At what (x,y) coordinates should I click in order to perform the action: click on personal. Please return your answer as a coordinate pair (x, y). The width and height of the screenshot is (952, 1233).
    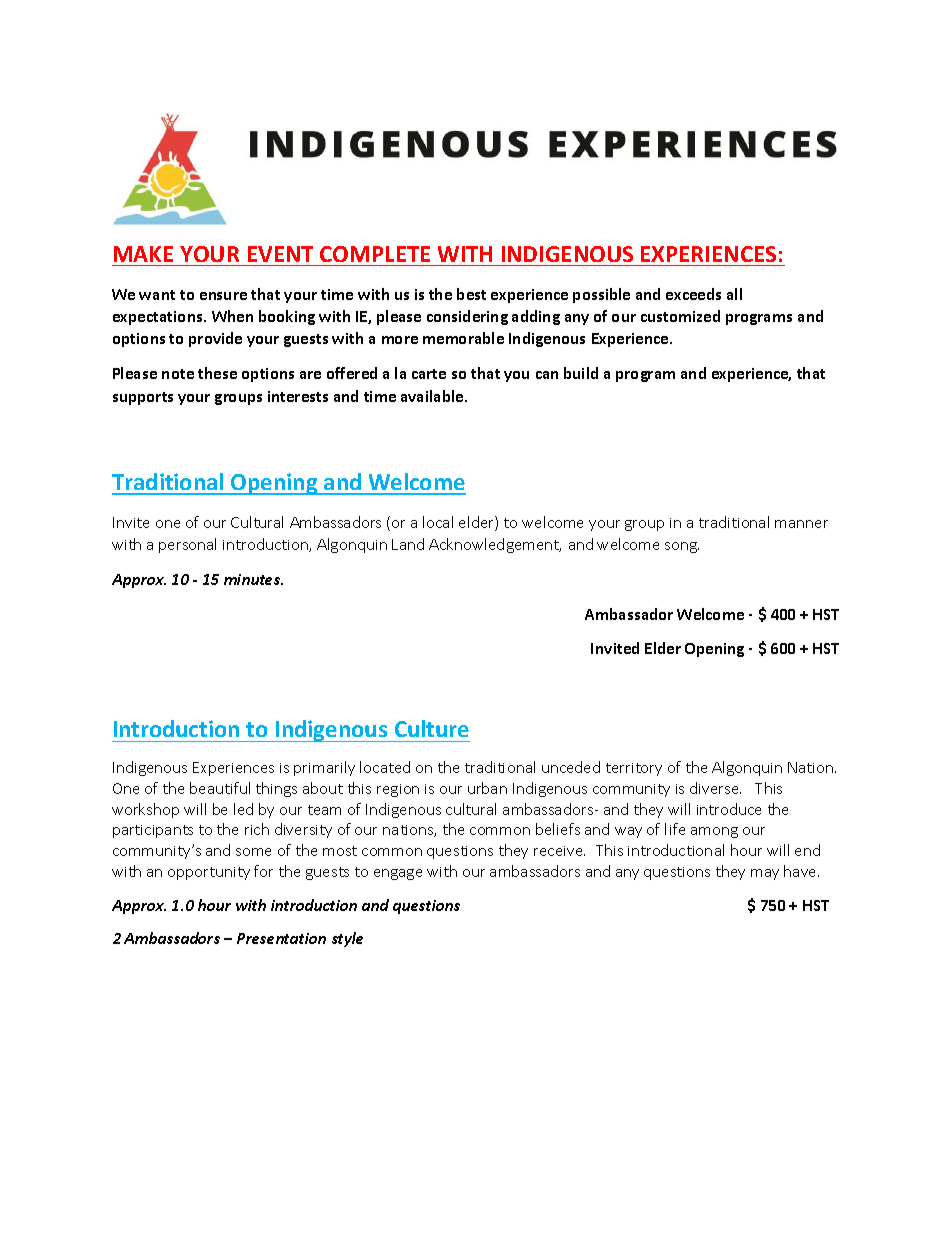
    Looking at the image, I should click on (187, 545).
